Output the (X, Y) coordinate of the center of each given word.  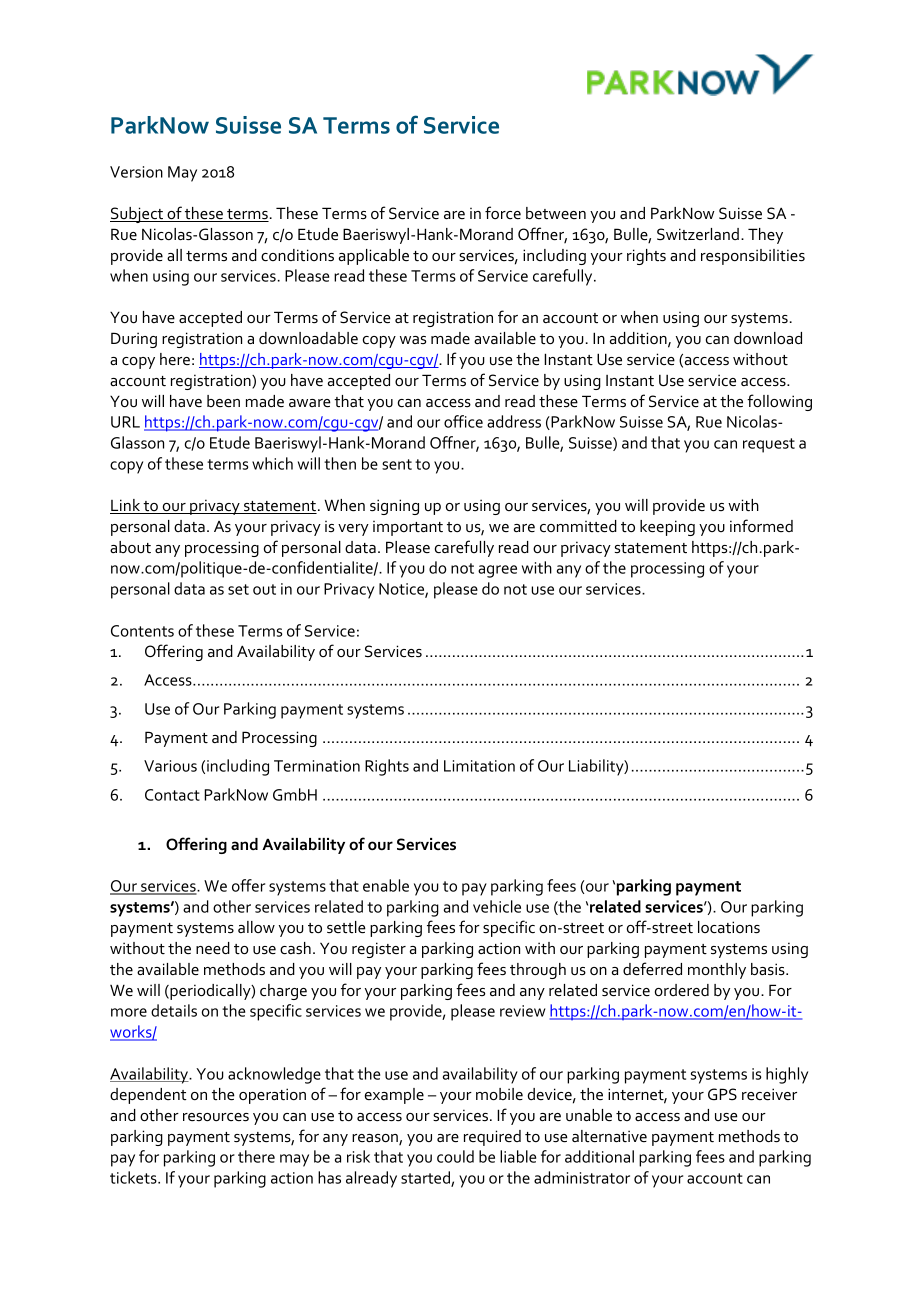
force (503, 212)
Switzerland (698, 234)
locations (729, 927)
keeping (667, 528)
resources (216, 1117)
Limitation (479, 766)
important (408, 528)
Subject (138, 215)
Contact (172, 795)
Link (126, 506)
